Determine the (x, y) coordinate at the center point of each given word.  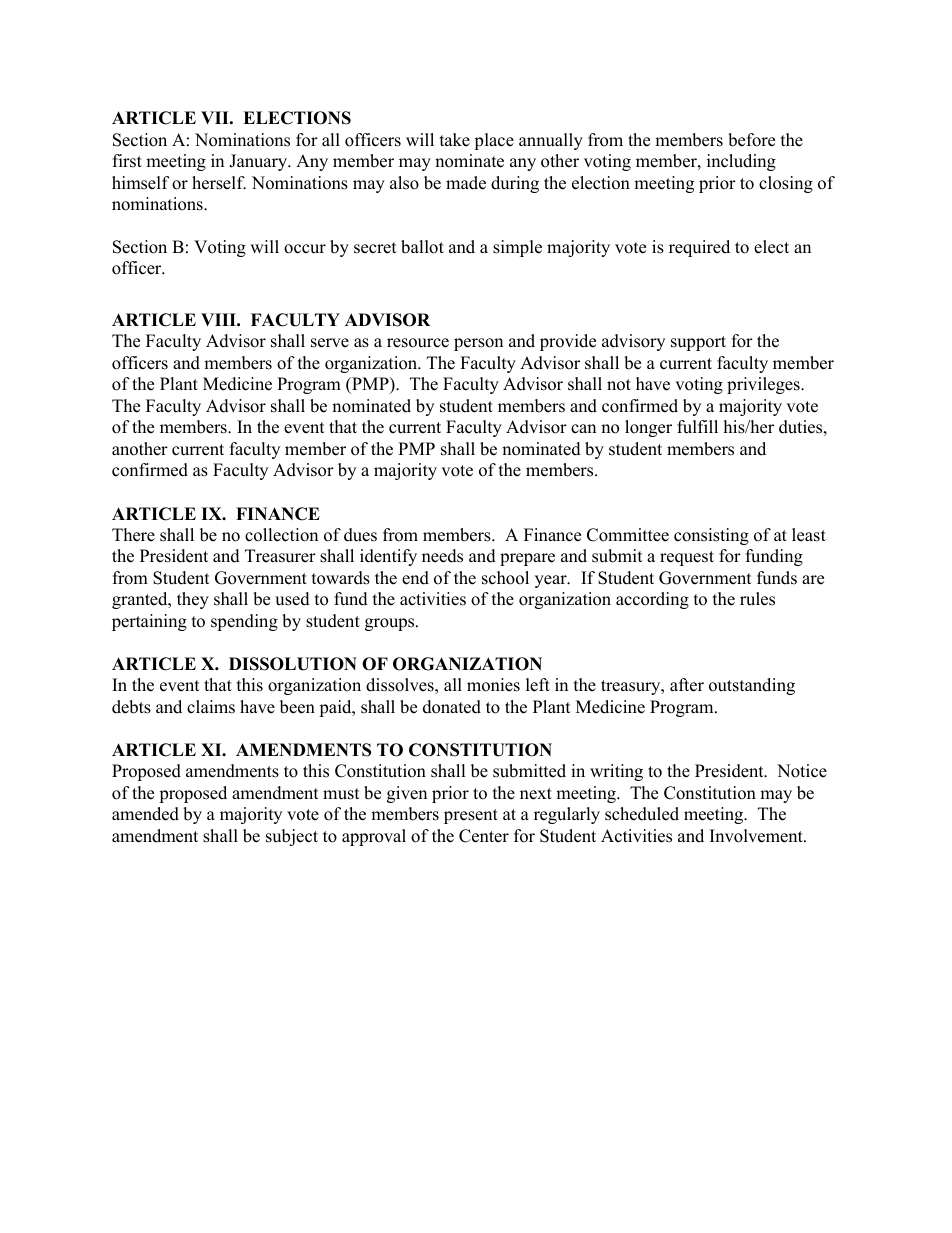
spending (244, 622)
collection (281, 535)
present (471, 816)
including (741, 162)
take (455, 140)
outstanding (752, 686)
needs (442, 556)
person (478, 344)
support (698, 343)
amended (145, 814)
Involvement (757, 836)
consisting (711, 536)
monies (493, 685)
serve (330, 343)
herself (219, 183)
